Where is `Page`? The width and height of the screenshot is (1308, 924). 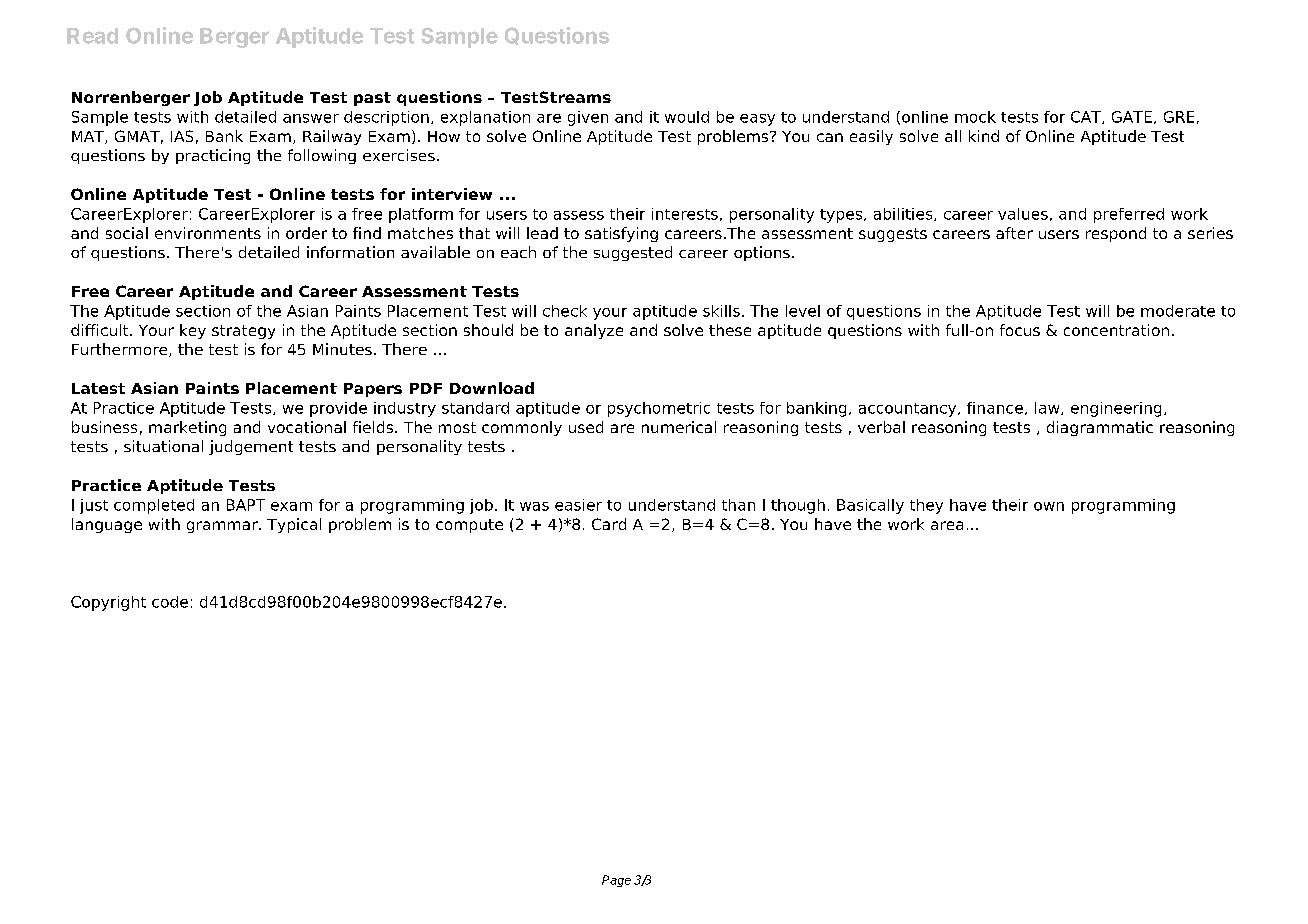 Page is located at coordinates (616, 881).
